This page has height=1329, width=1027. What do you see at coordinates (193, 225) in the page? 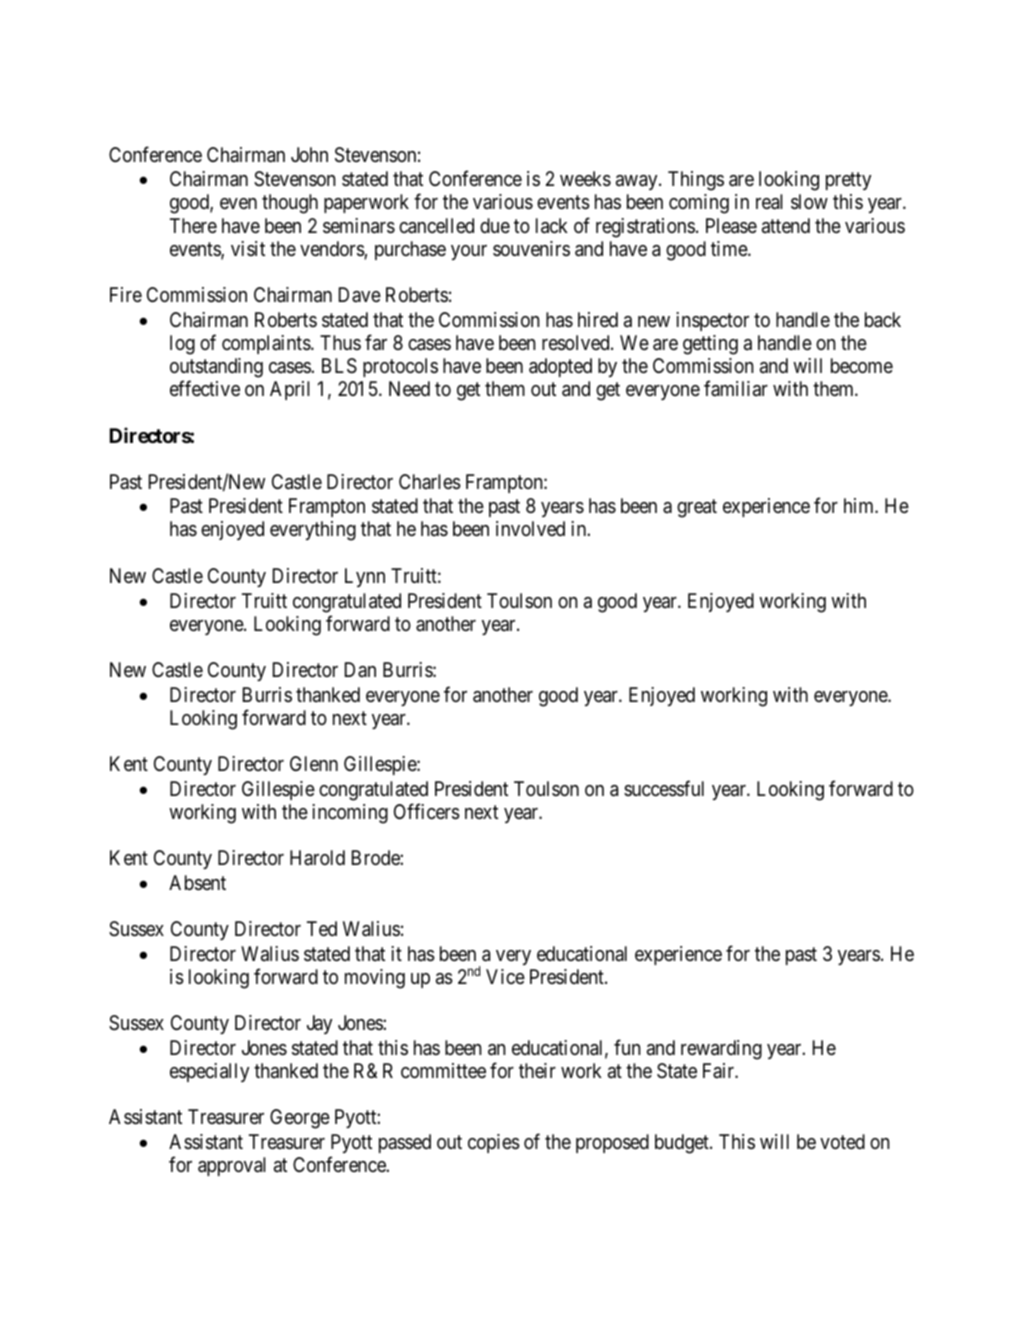
I see `There` at bounding box center [193, 225].
